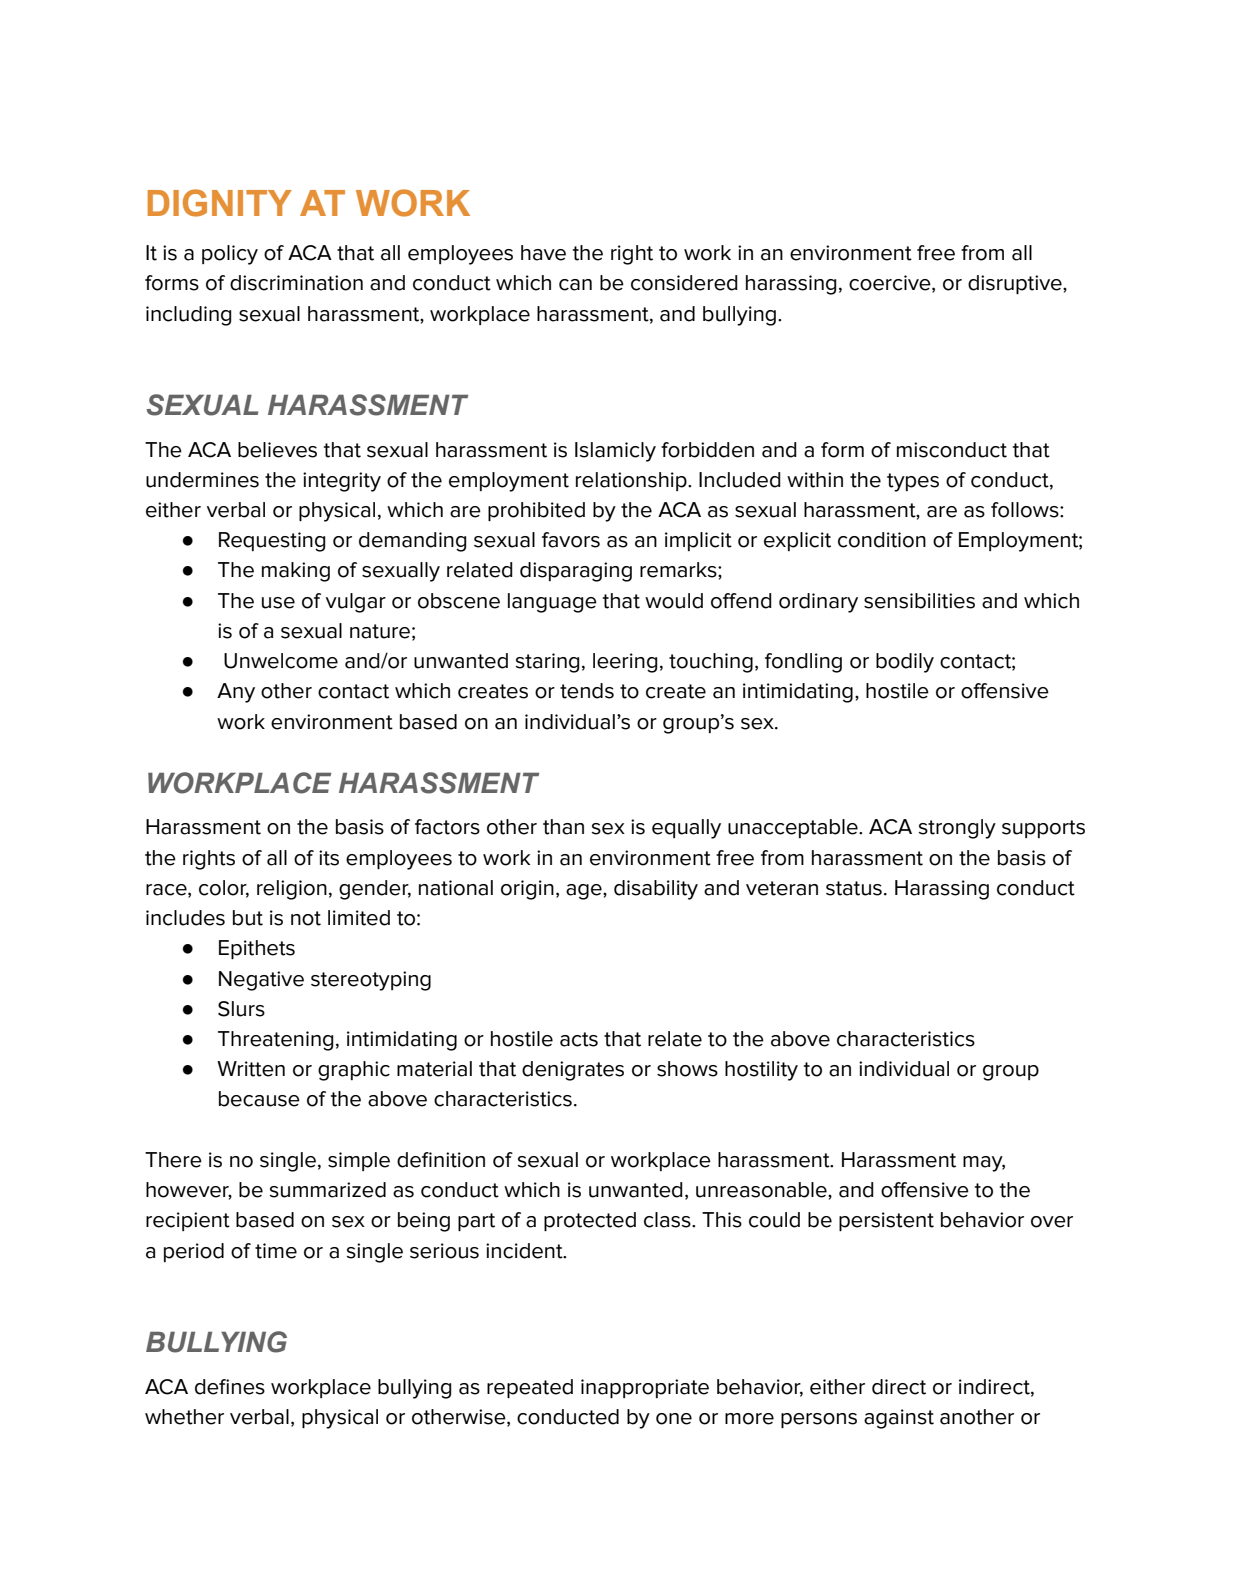 Image resolution: width=1233 pixels, height=1596 pixels. What do you see at coordinates (543, 253) in the image?
I see `have` at bounding box center [543, 253].
